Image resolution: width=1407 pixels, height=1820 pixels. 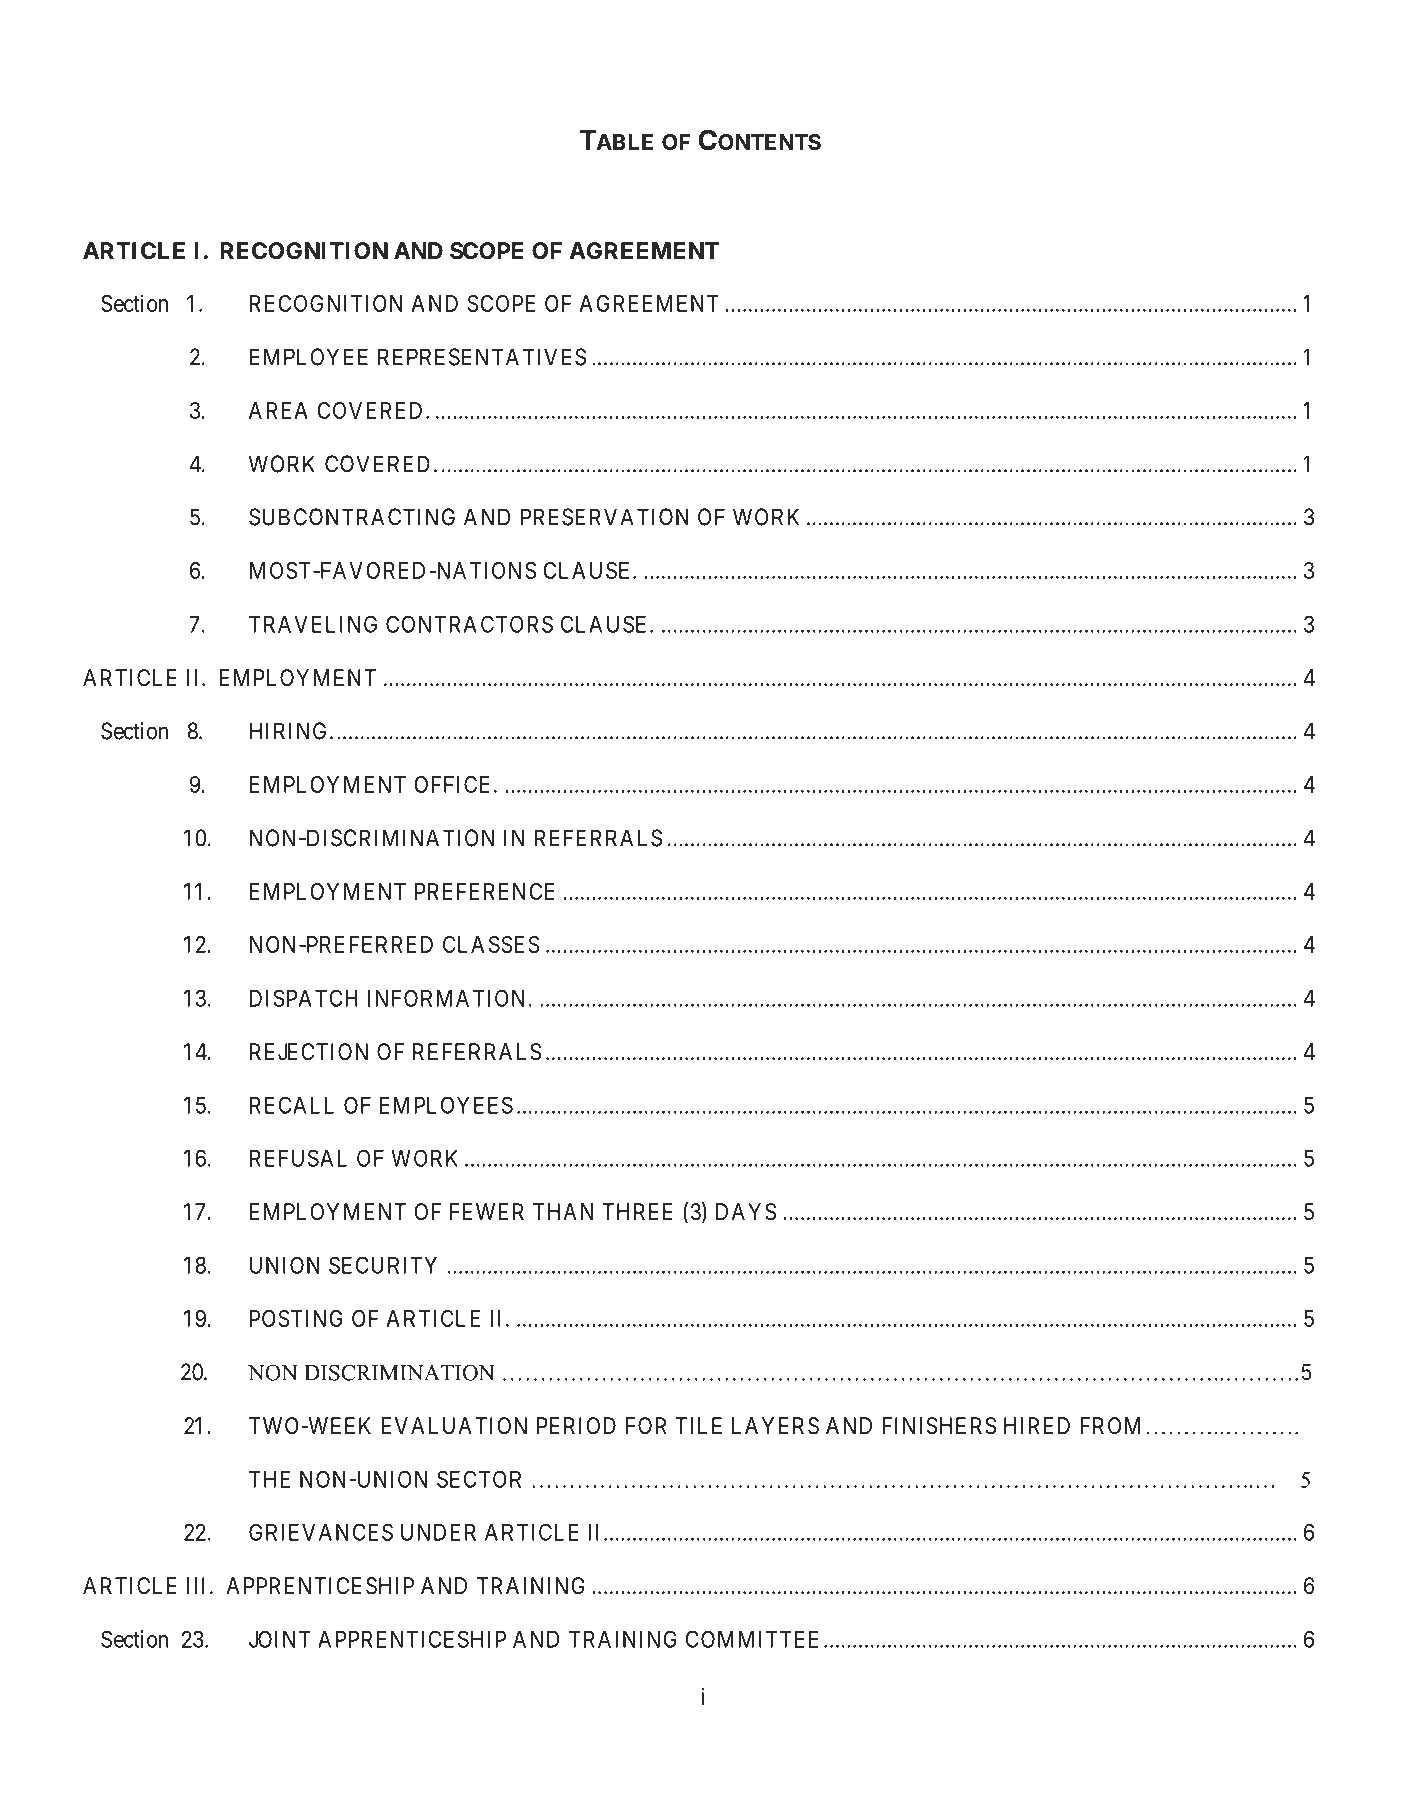 What do you see at coordinates (278, 410) in the screenshot?
I see `AREA` at bounding box center [278, 410].
